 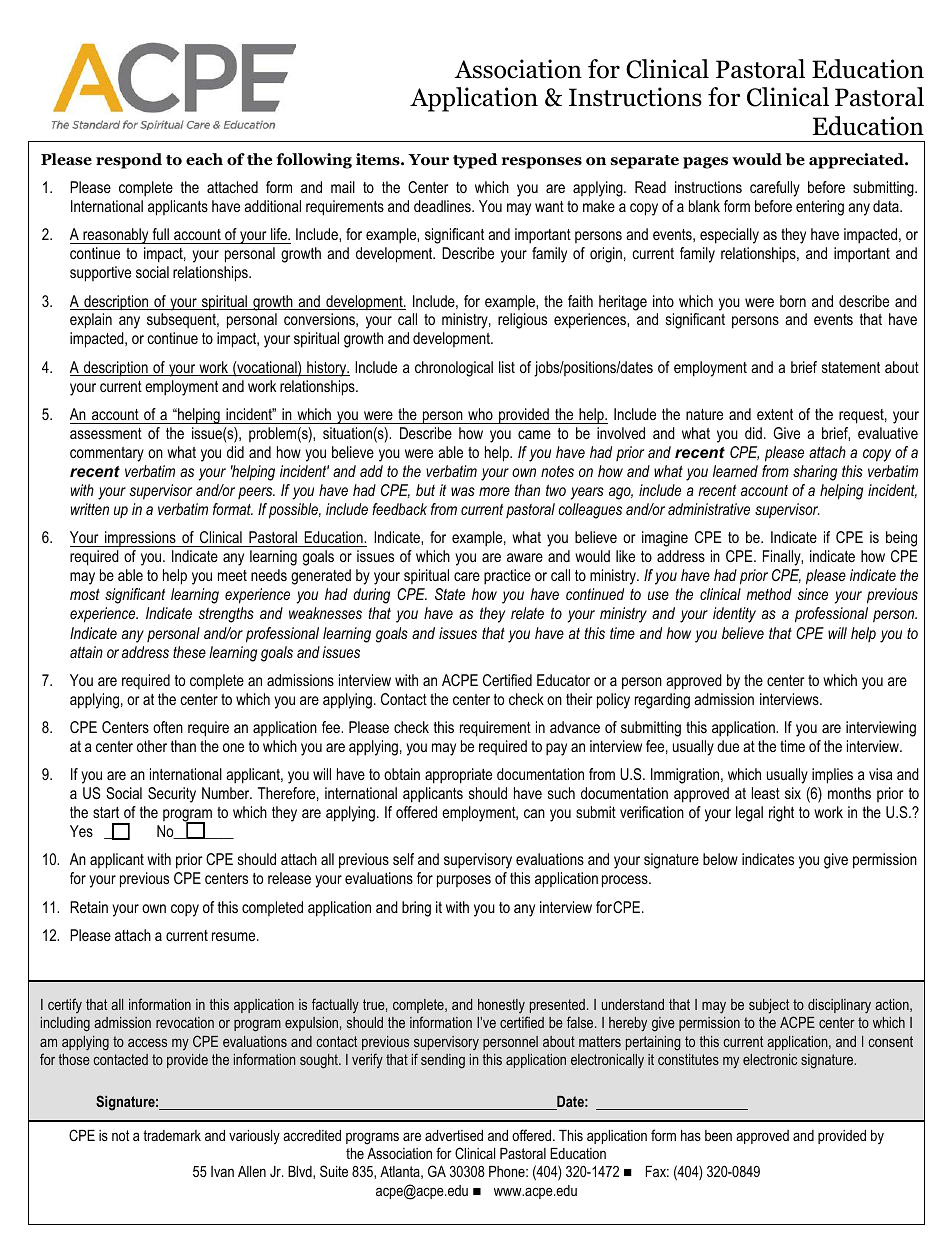 What do you see at coordinates (89, 907) in the screenshot?
I see `Retain` at bounding box center [89, 907].
